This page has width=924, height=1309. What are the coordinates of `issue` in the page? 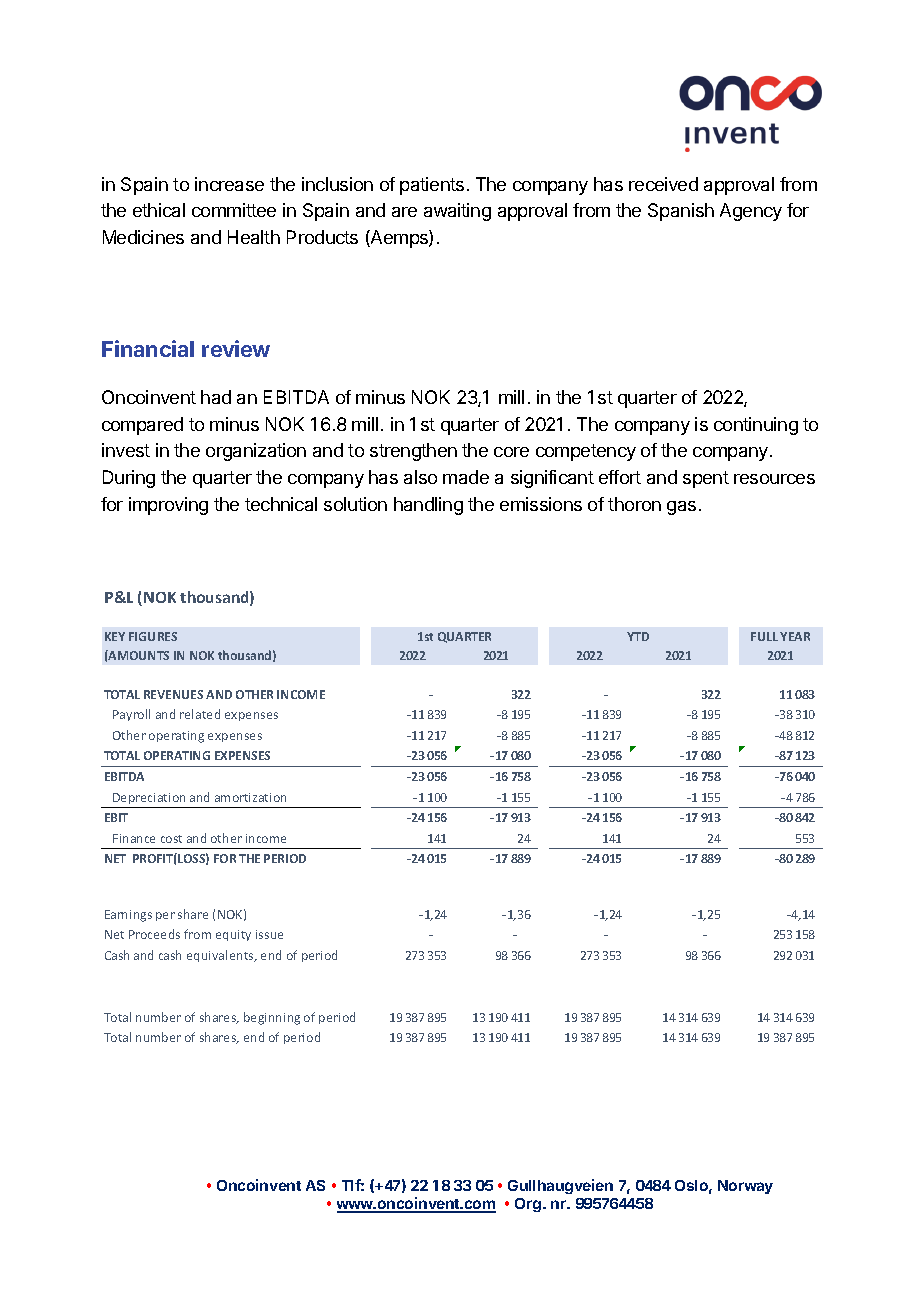 It's located at (269, 934).
